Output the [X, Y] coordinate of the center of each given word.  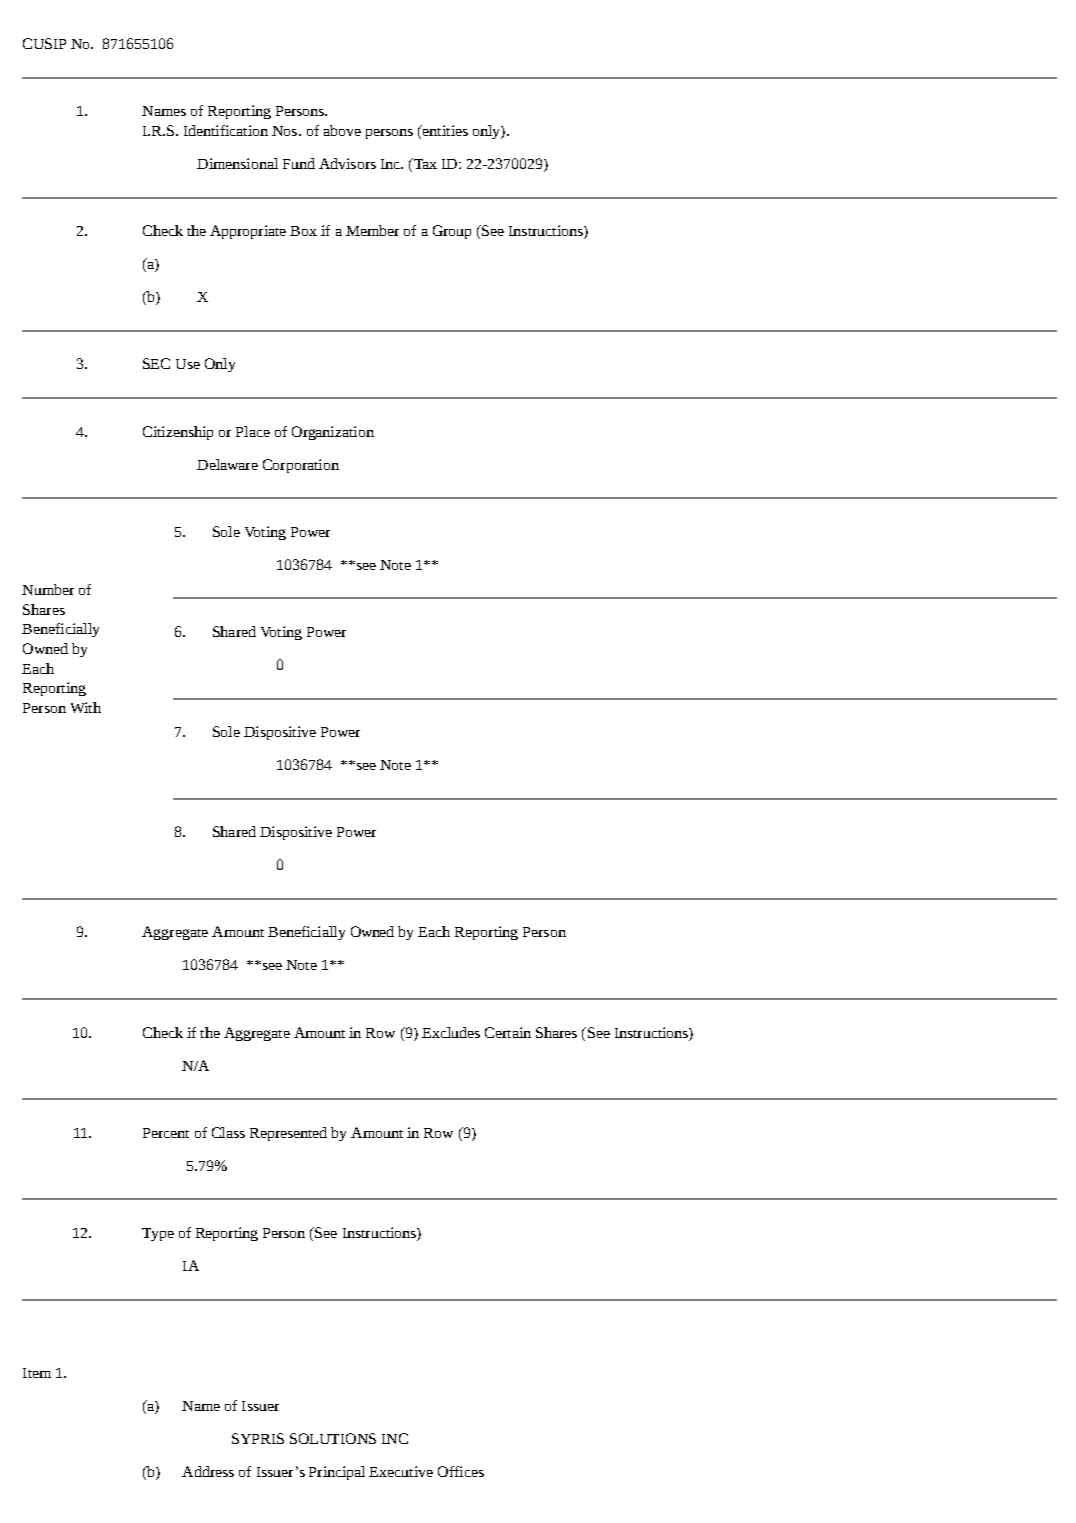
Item [37, 1373]
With [86, 707]
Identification [226, 130]
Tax [424, 165]
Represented [288, 1134]
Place [253, 431]
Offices [461, 1471]
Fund [299, 163]
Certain [508, 1032]
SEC [156, 363]
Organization [333, 433]
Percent [166, 1133]
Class [228, 1132]
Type [158, 1234]
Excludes [451, 1032]
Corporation [301, 466]
